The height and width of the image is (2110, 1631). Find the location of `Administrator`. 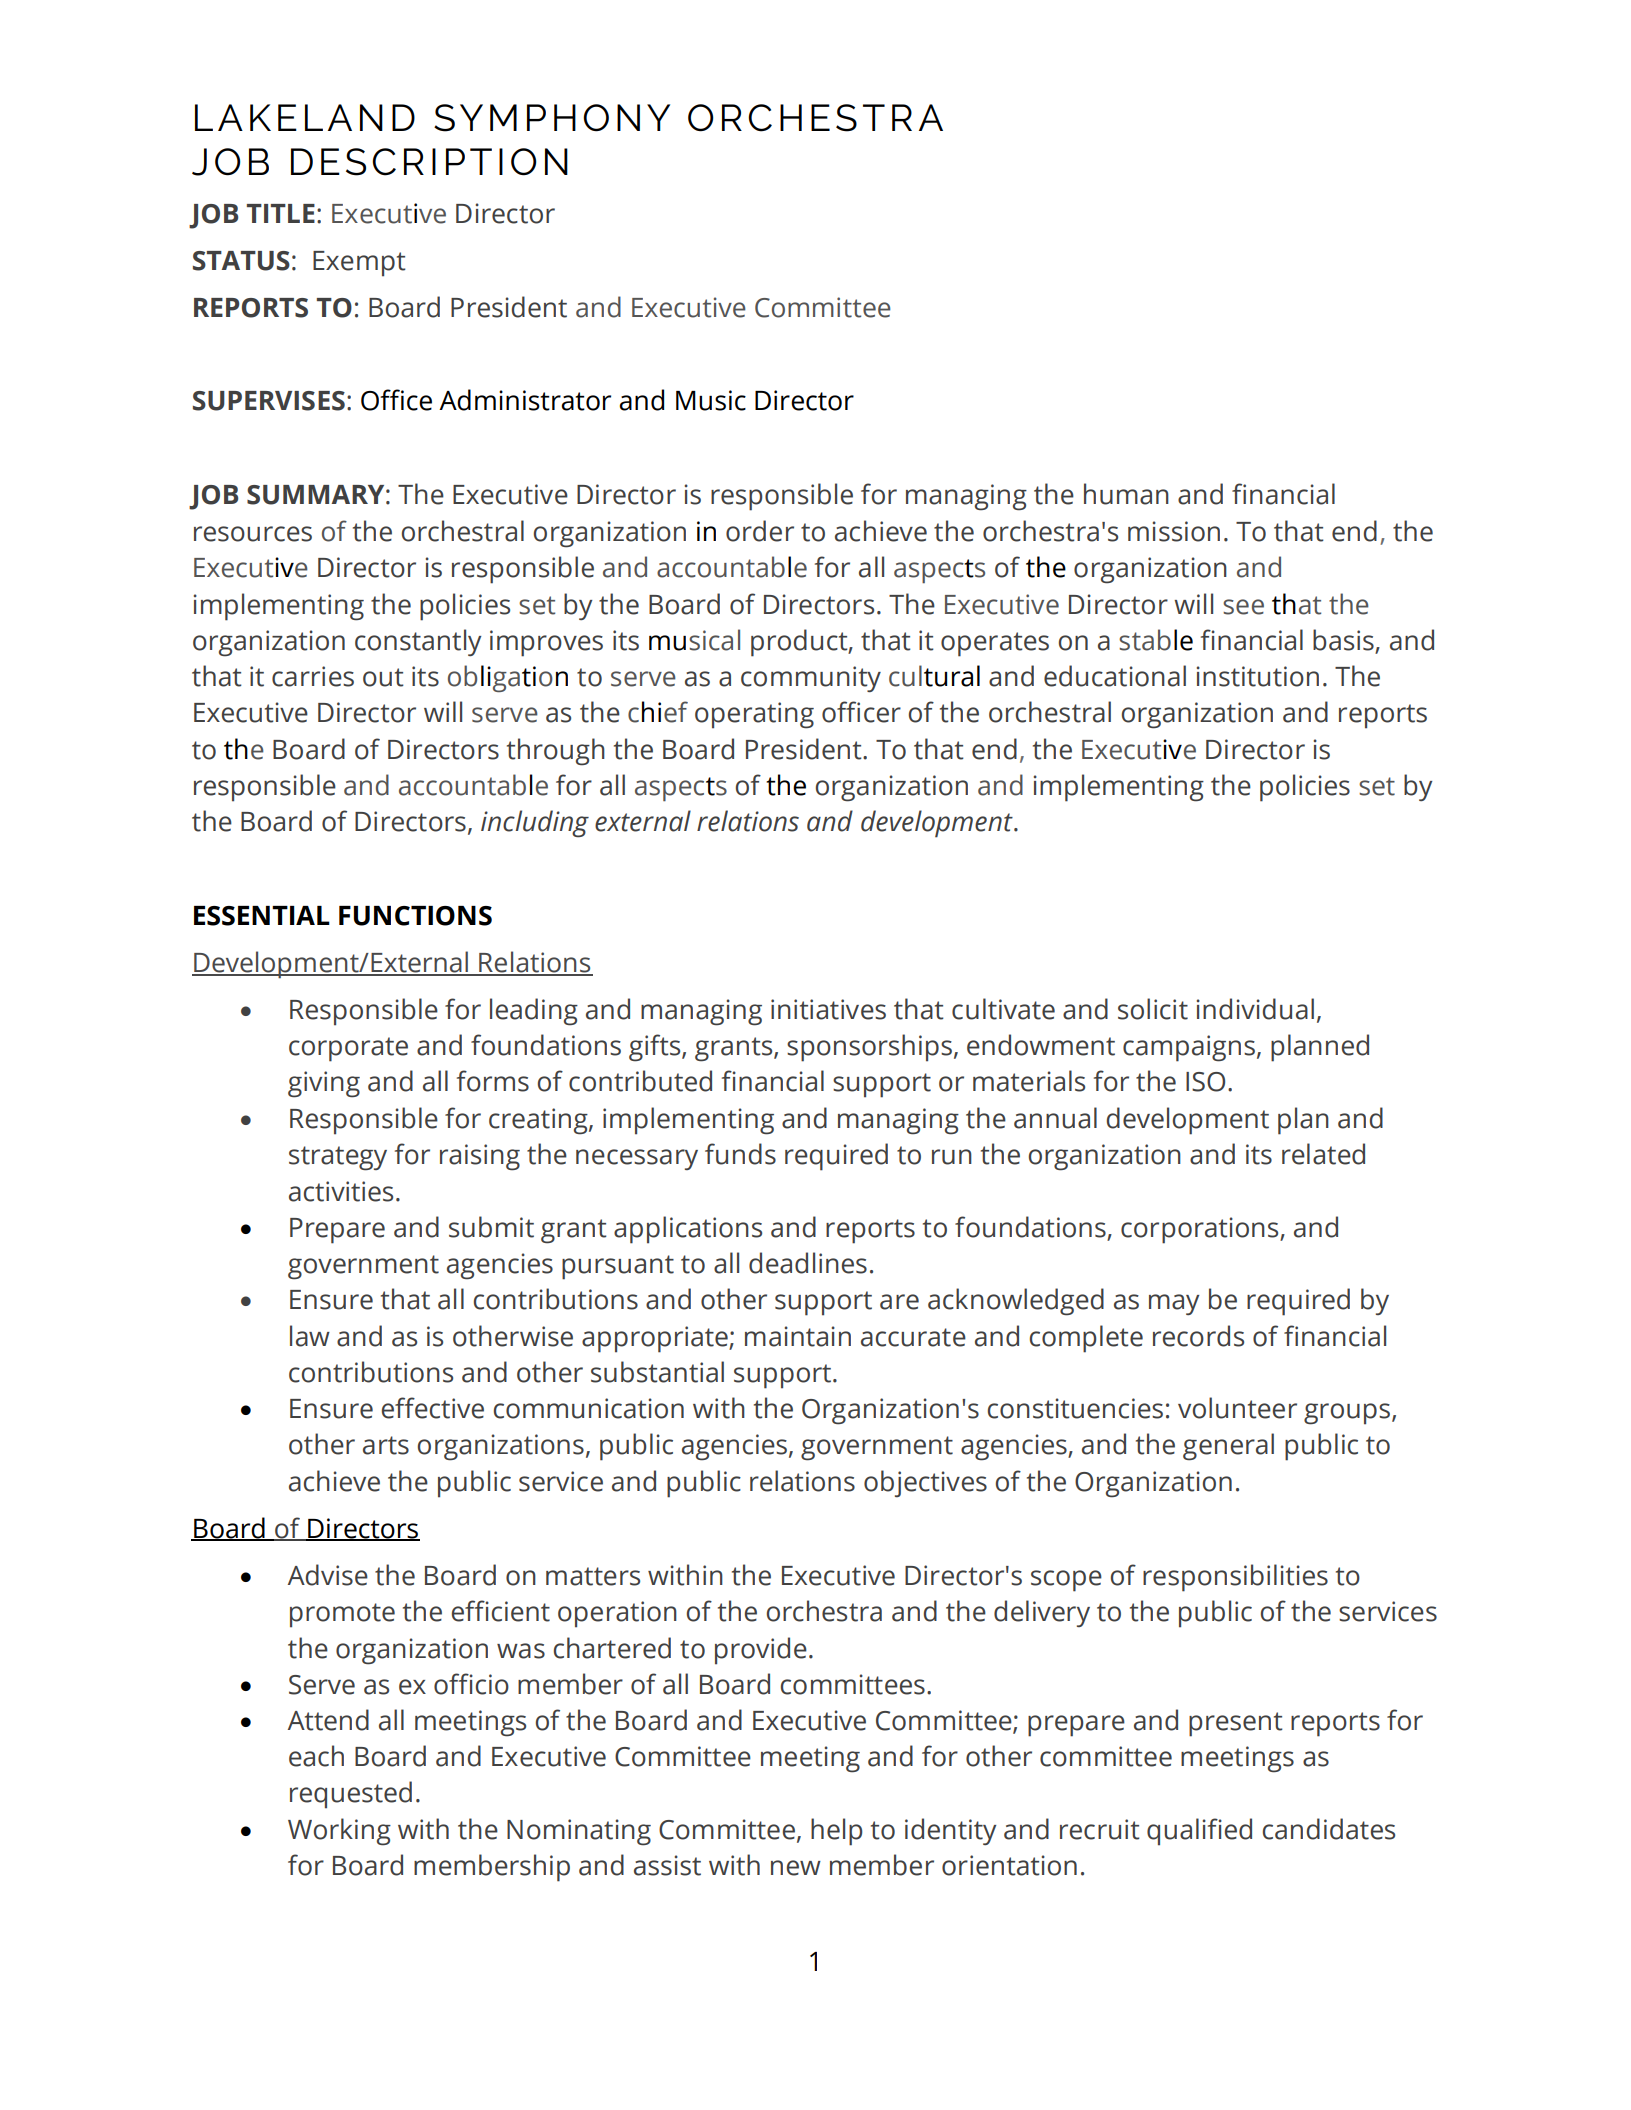

Administrator is located at coordinates (525, 400).
